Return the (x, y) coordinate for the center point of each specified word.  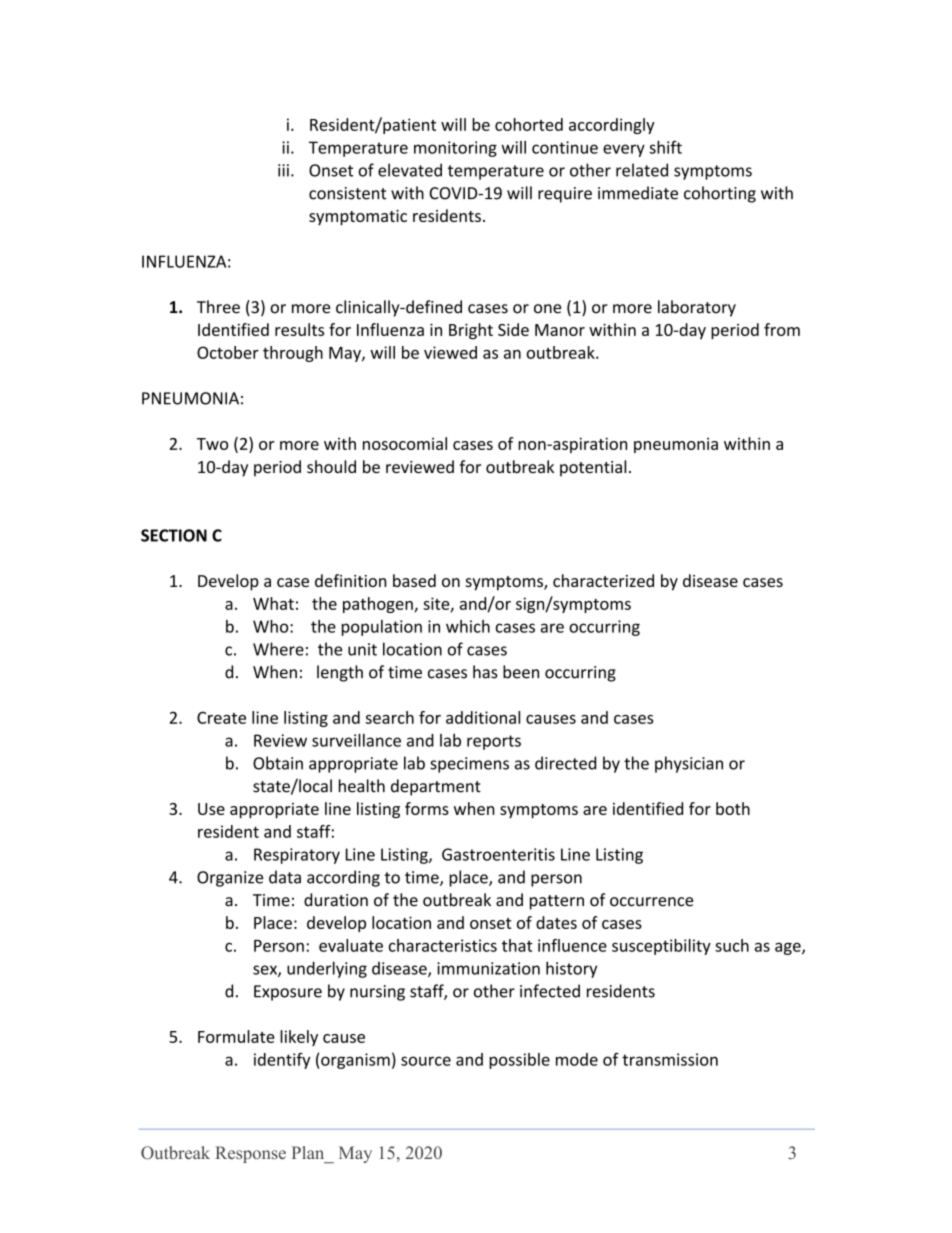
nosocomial (405, 443)
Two (212, 444)
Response (250, 1154)
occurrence (651, 902)
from (782, 329)
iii (283, 170)
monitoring (455, 149)
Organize (230, 879)
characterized (603, 580)
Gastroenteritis (498, 854)
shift (665, 147)
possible (519, 1061)
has (485, 672)
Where (278, 649)
